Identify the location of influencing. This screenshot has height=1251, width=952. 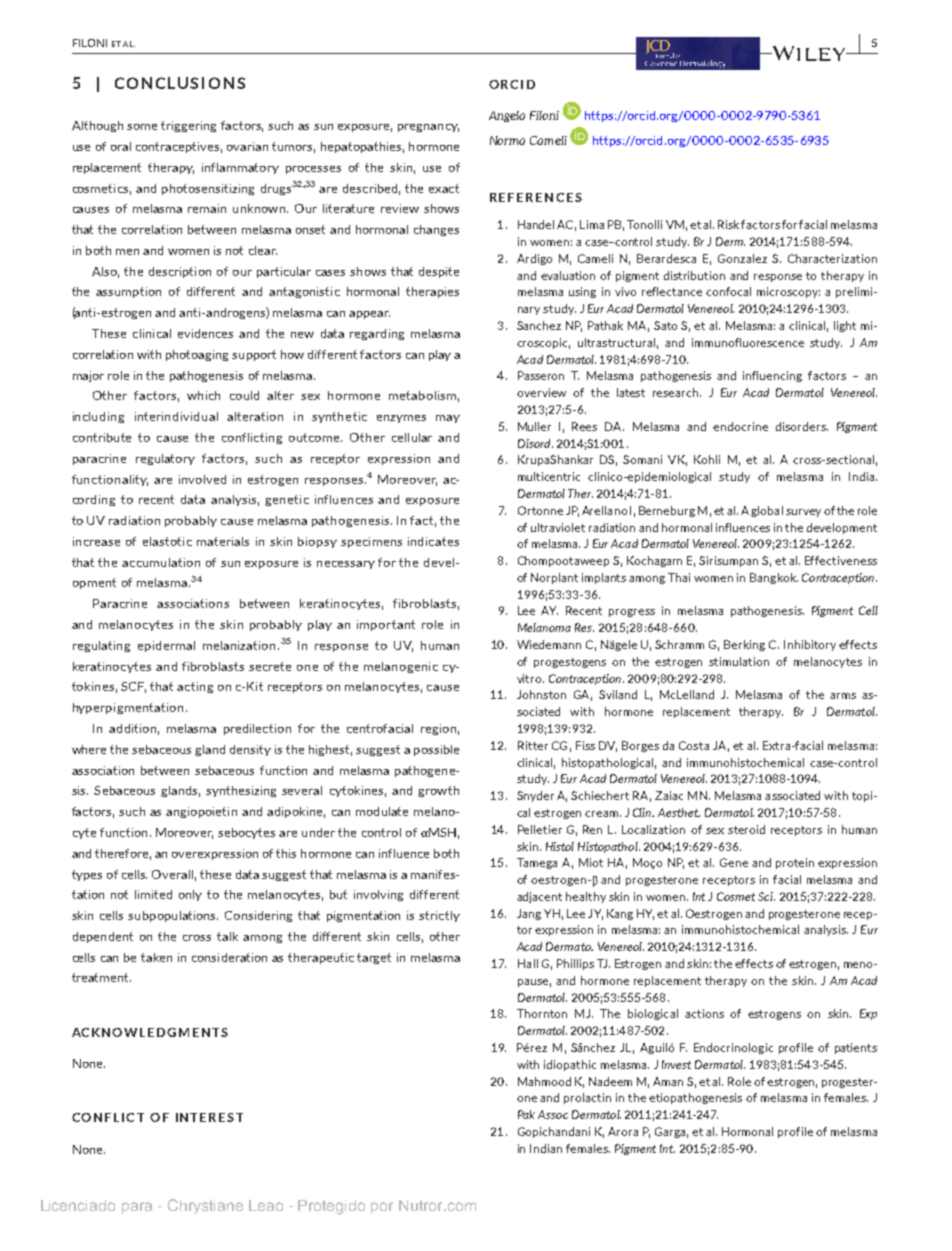
(772, 376).
